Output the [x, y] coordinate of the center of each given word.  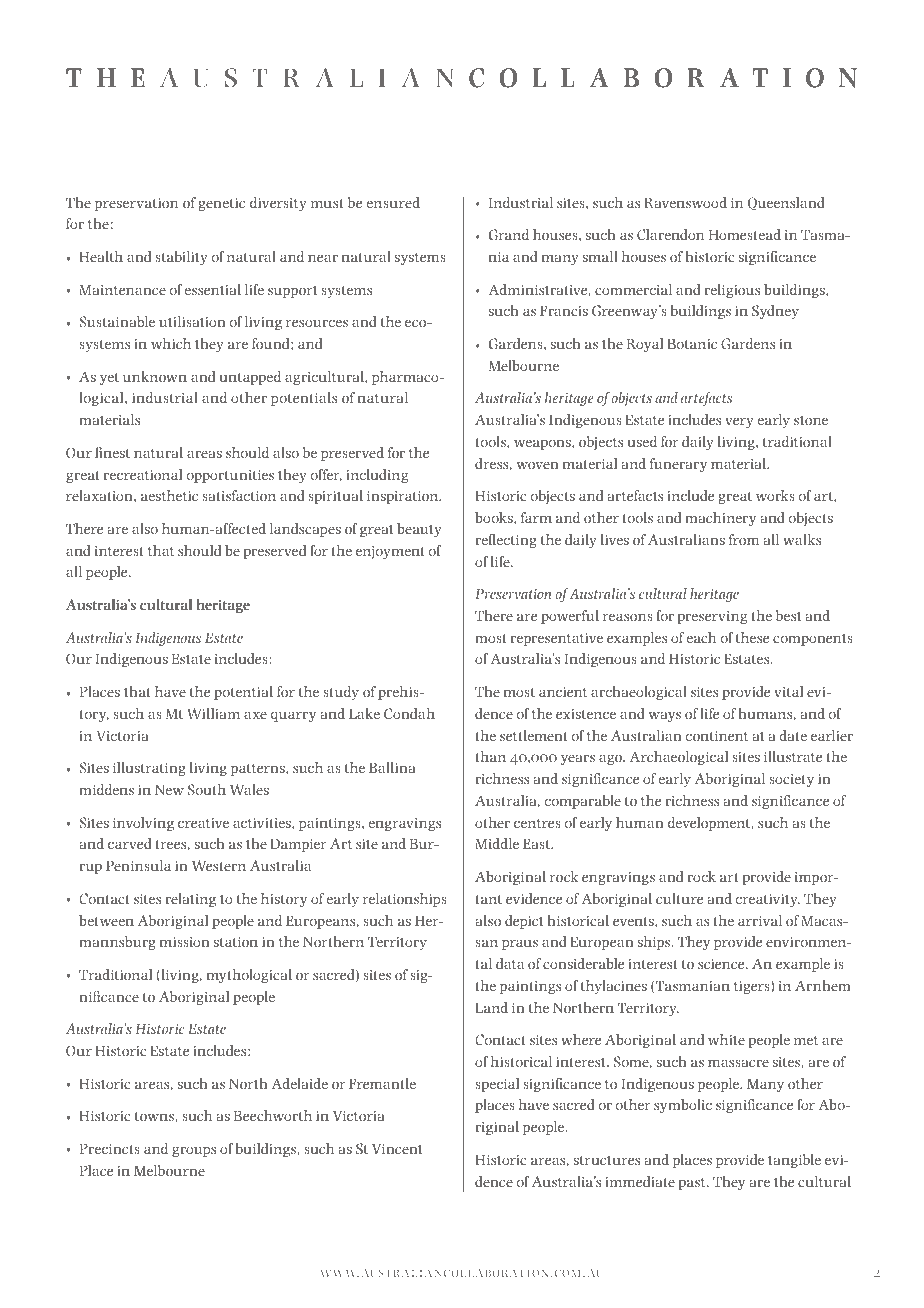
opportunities [230, 476]
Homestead [745, 234]
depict [524, 922]
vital [788, 691]
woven [538, 465]
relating [190, 900]
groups [194, 1152]
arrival [760, 920]
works [775, 495]
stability [181, 258]
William [213, 713]
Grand [509, 234]
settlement [534, 735]
